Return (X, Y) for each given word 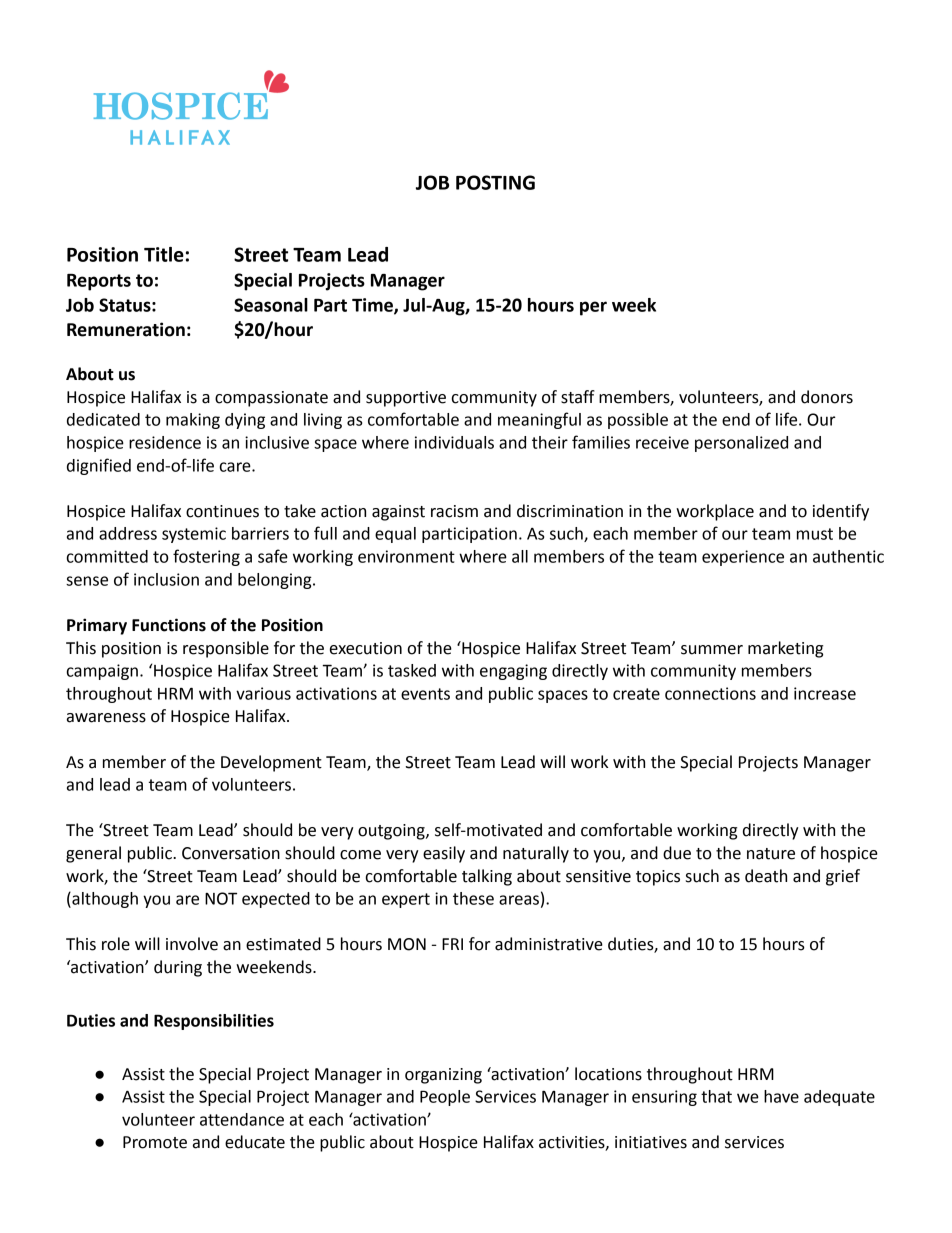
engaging (513, 672)
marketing (785, 649)
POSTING (495, 182)
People (445, 1098)
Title (164, 254)
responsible (226, 649)
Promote (155, 1142)
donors (827, 397)
